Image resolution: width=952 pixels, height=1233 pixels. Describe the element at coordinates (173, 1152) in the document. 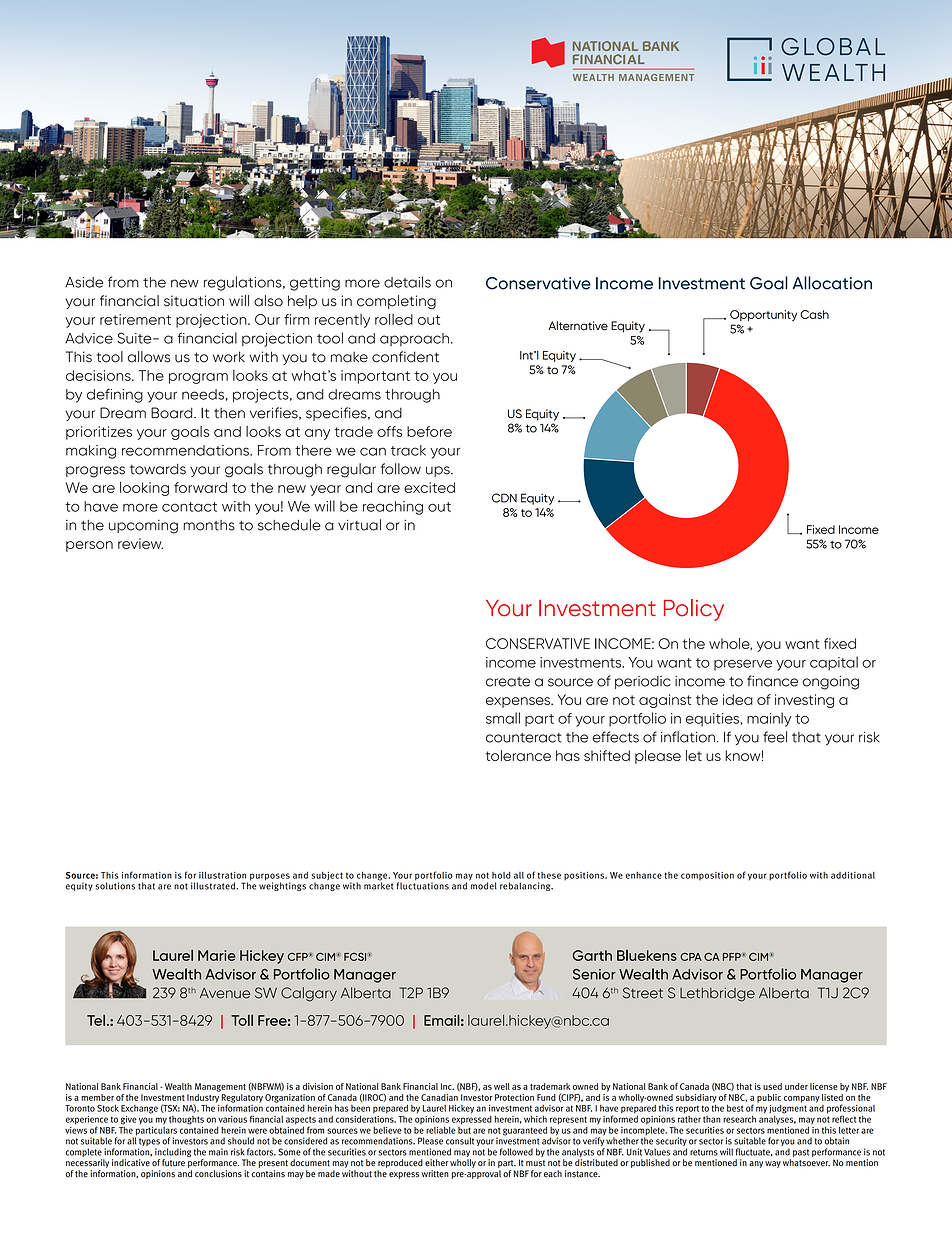

I see `including` at that location.
